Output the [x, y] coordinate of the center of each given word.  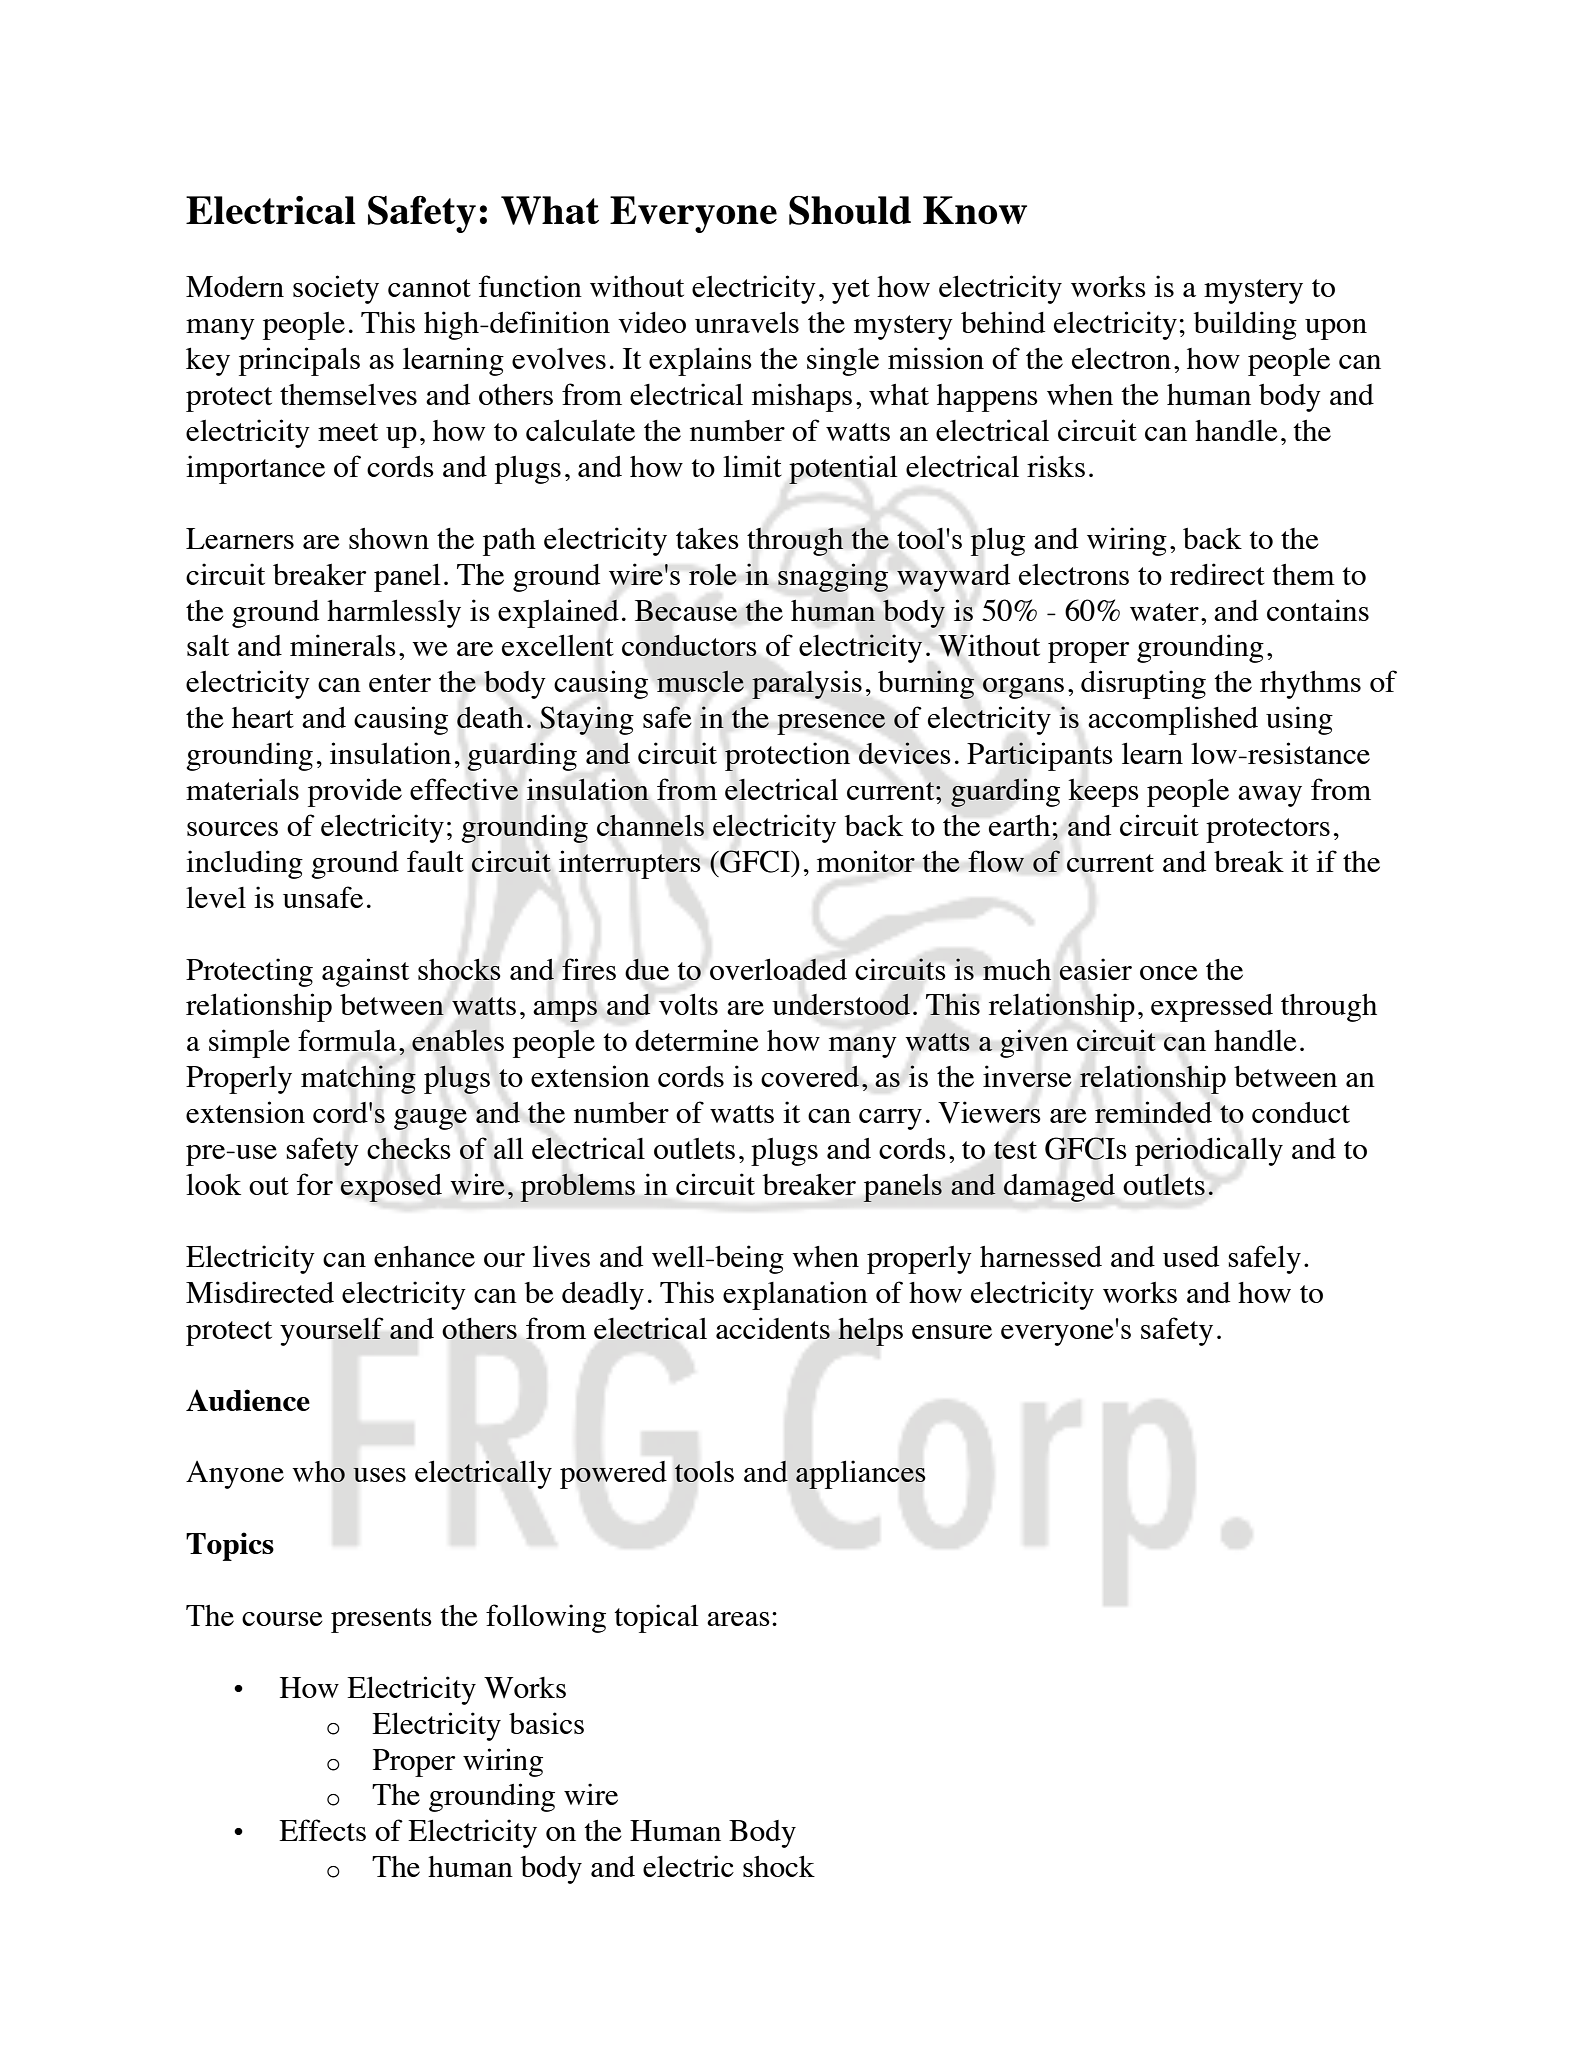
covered [810, 1076]
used [1191, 1256]
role [713, 574]
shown [389, 538]
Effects [322, 1830]
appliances [861, 1474]
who [318, 1471]
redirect [1217, 574]
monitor [866, 861]
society [336, 289]
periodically [1209, 1151]
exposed [391, 1188]
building [1245, 325]
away [1270, 796]
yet [851, 291]
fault [435, 861]
